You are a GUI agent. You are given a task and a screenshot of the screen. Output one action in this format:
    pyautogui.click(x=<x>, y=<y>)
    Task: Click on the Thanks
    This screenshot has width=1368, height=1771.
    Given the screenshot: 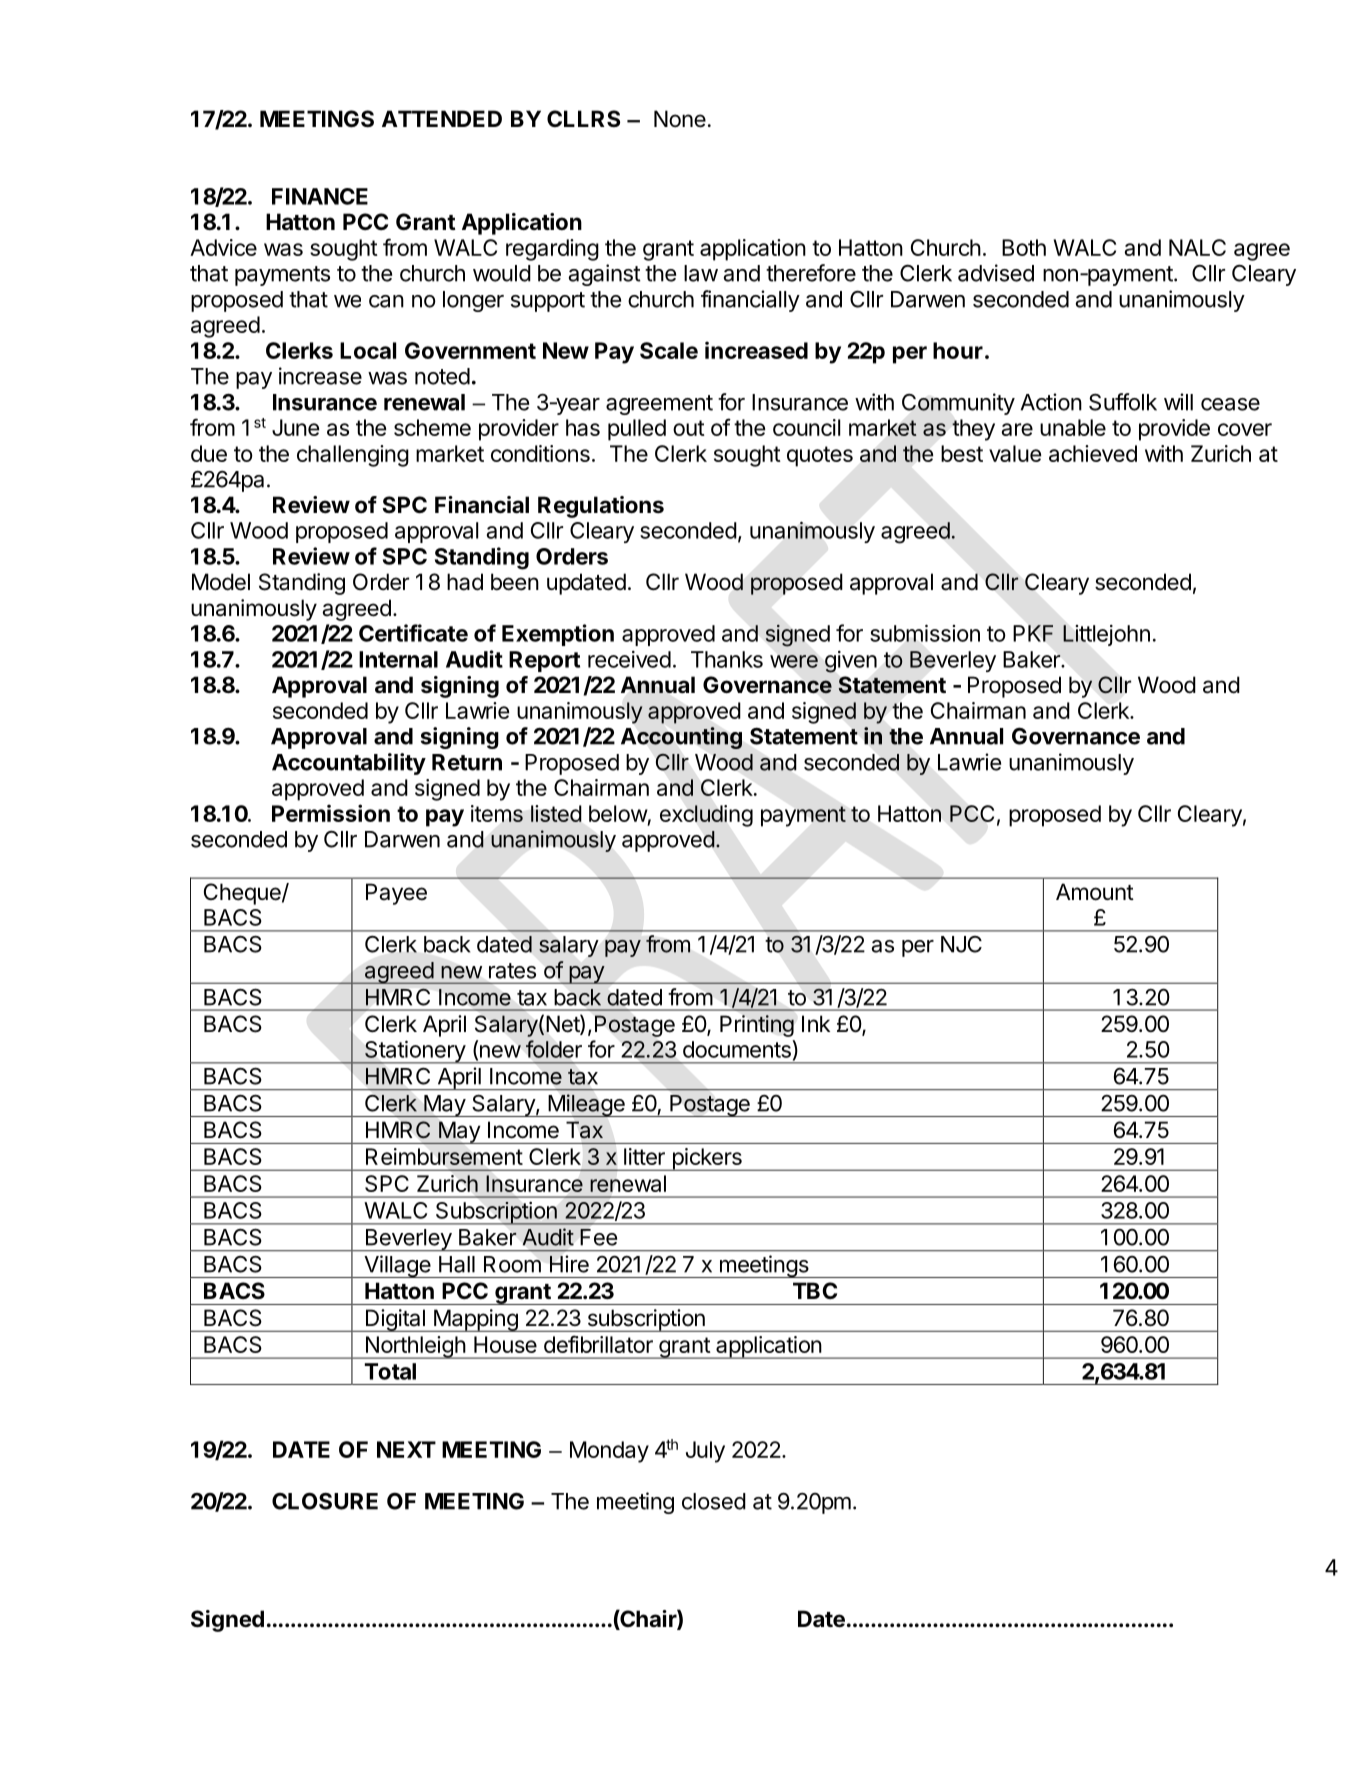 What is the action you would take?
    pyautogui.click(x=727, y=659)
